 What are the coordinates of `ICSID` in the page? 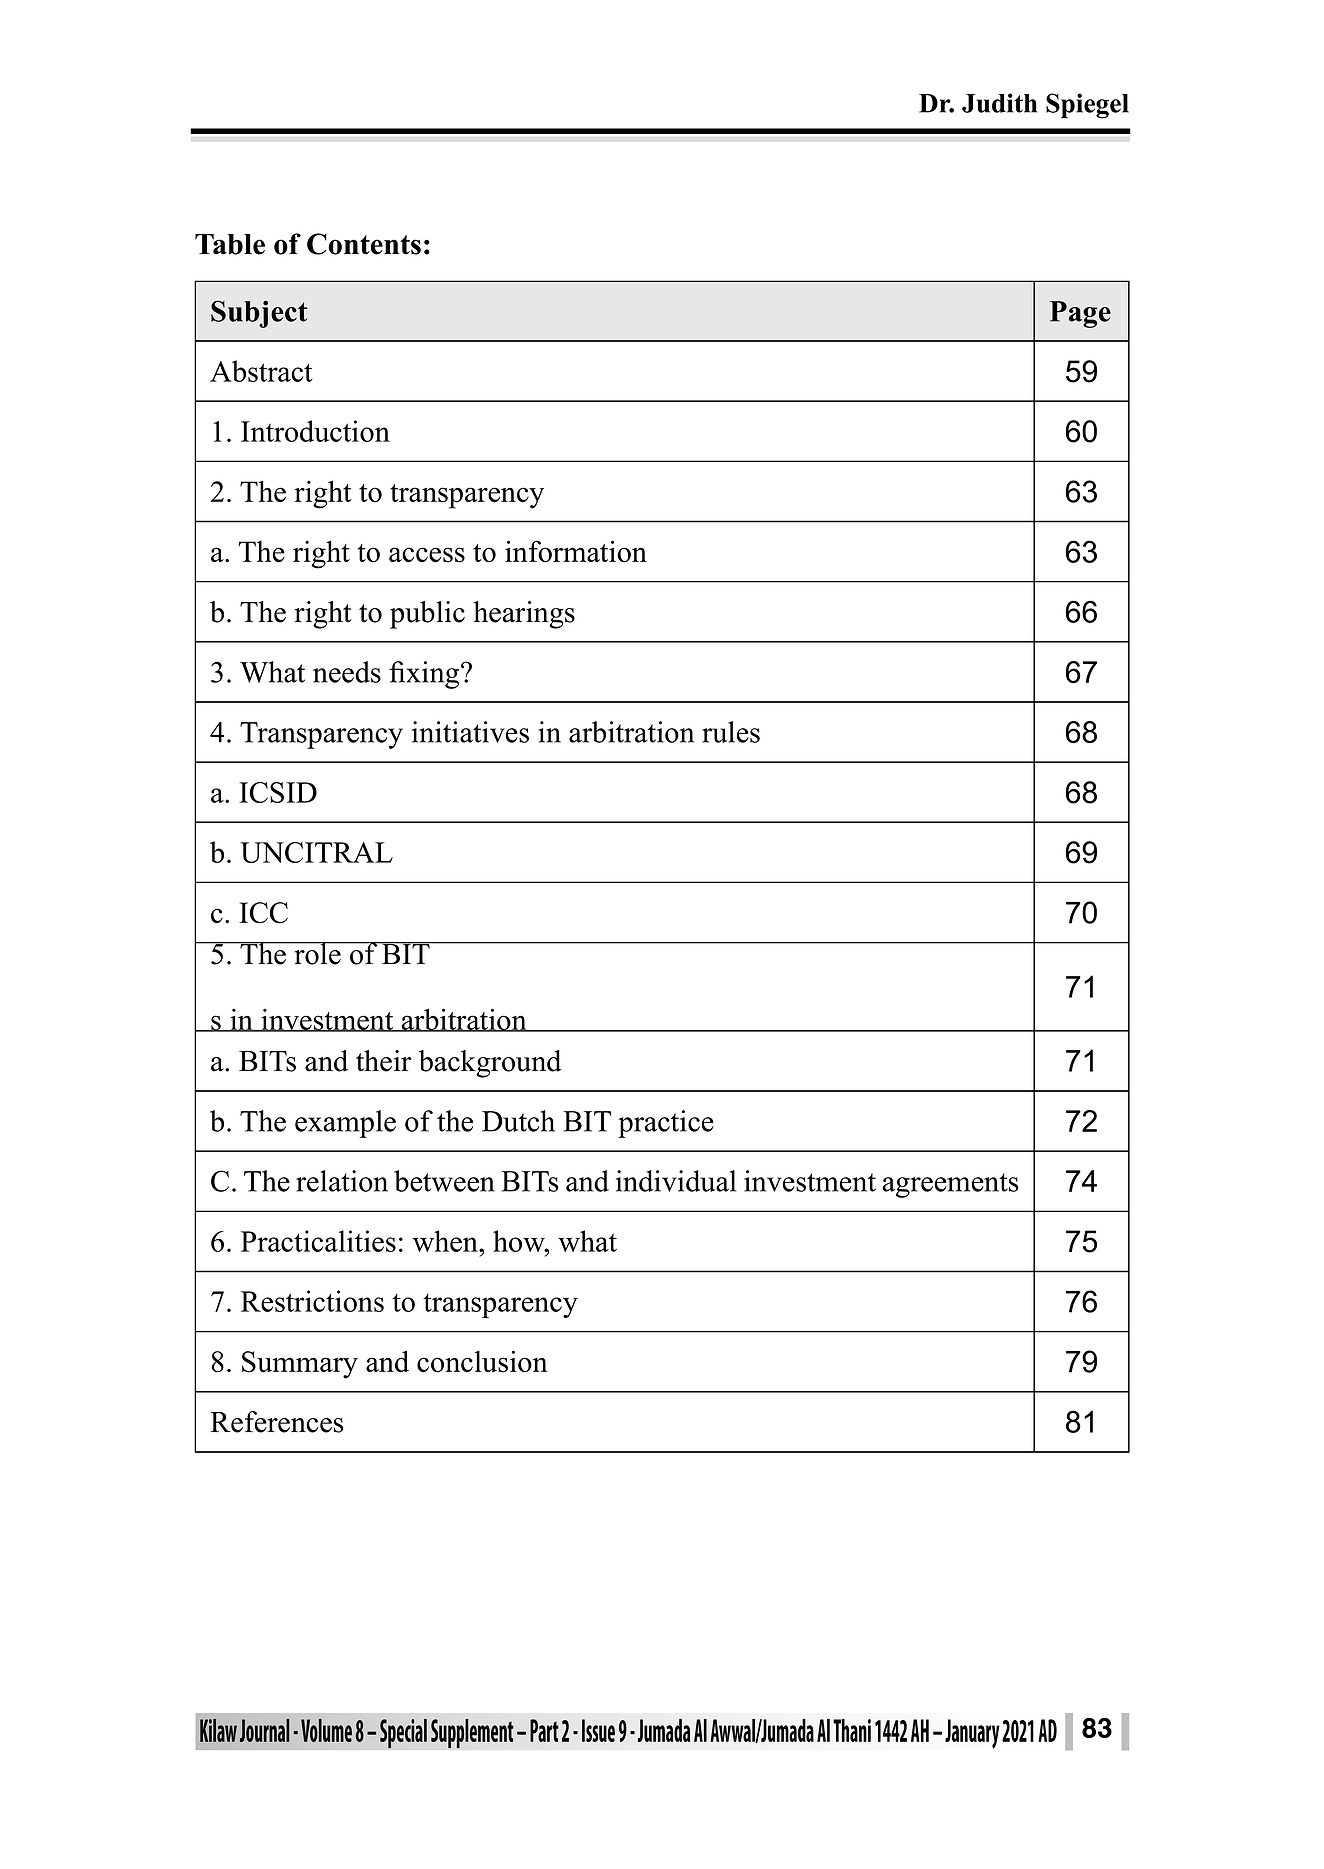 It's located at (278, 792).
